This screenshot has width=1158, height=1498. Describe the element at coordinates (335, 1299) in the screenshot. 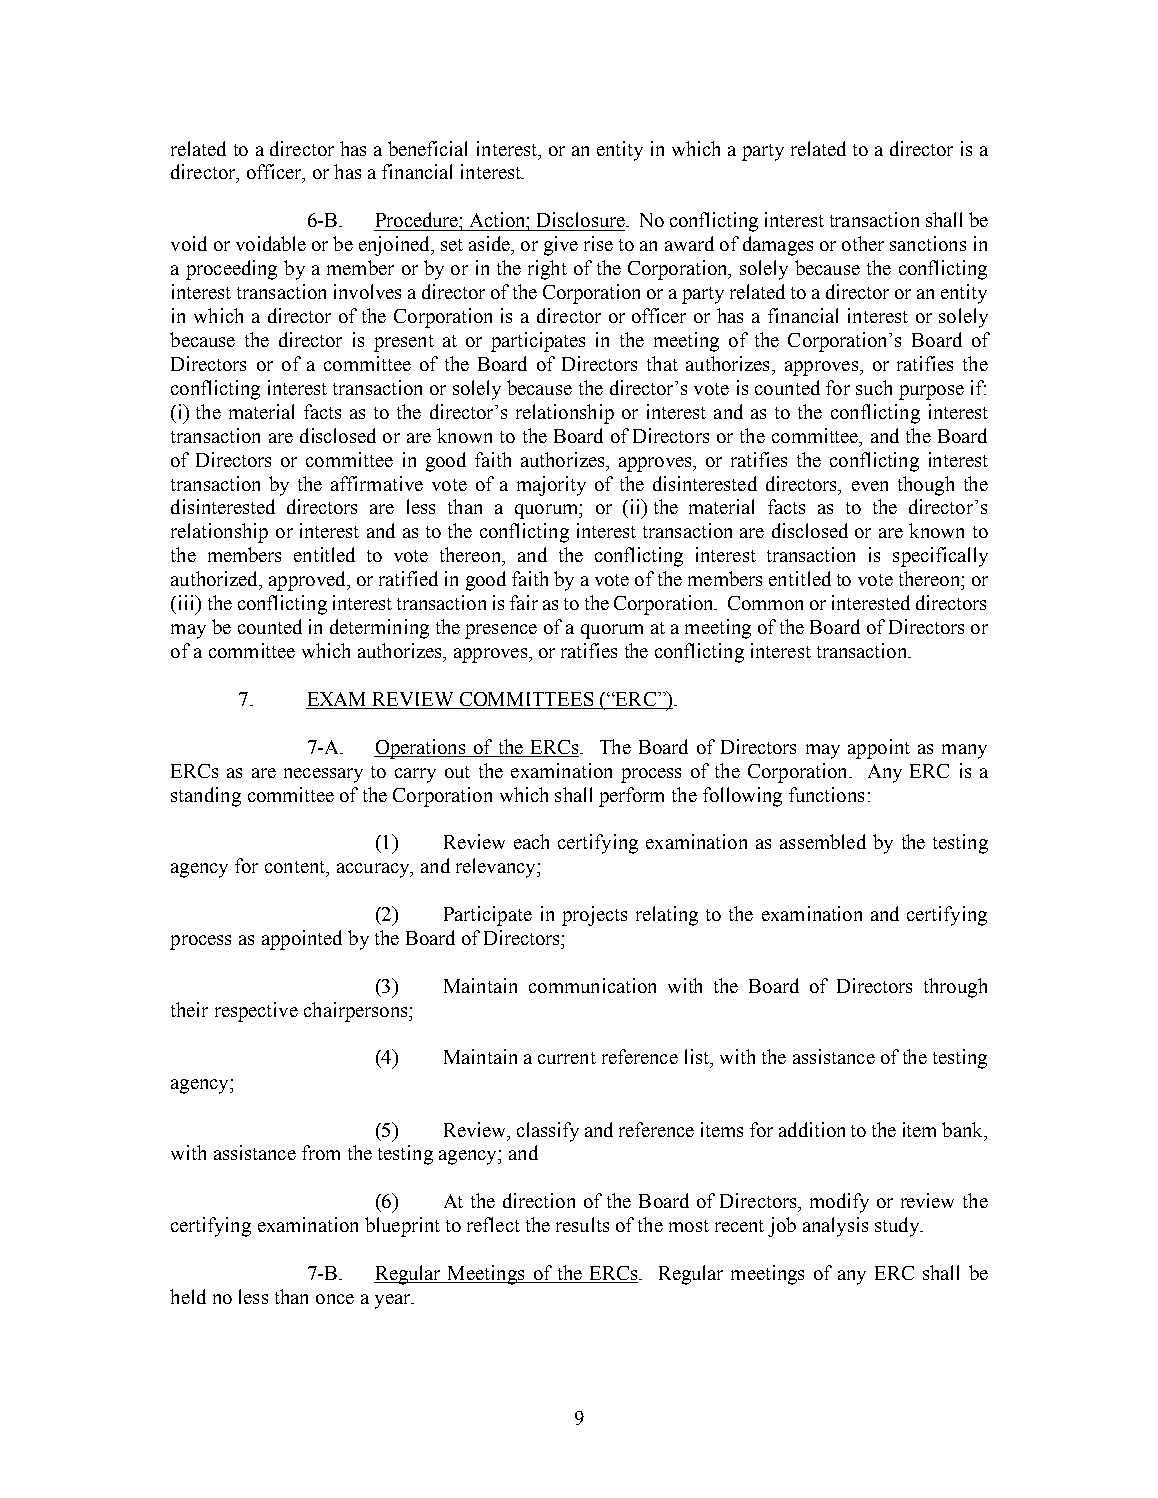

I see `once` at that location.
